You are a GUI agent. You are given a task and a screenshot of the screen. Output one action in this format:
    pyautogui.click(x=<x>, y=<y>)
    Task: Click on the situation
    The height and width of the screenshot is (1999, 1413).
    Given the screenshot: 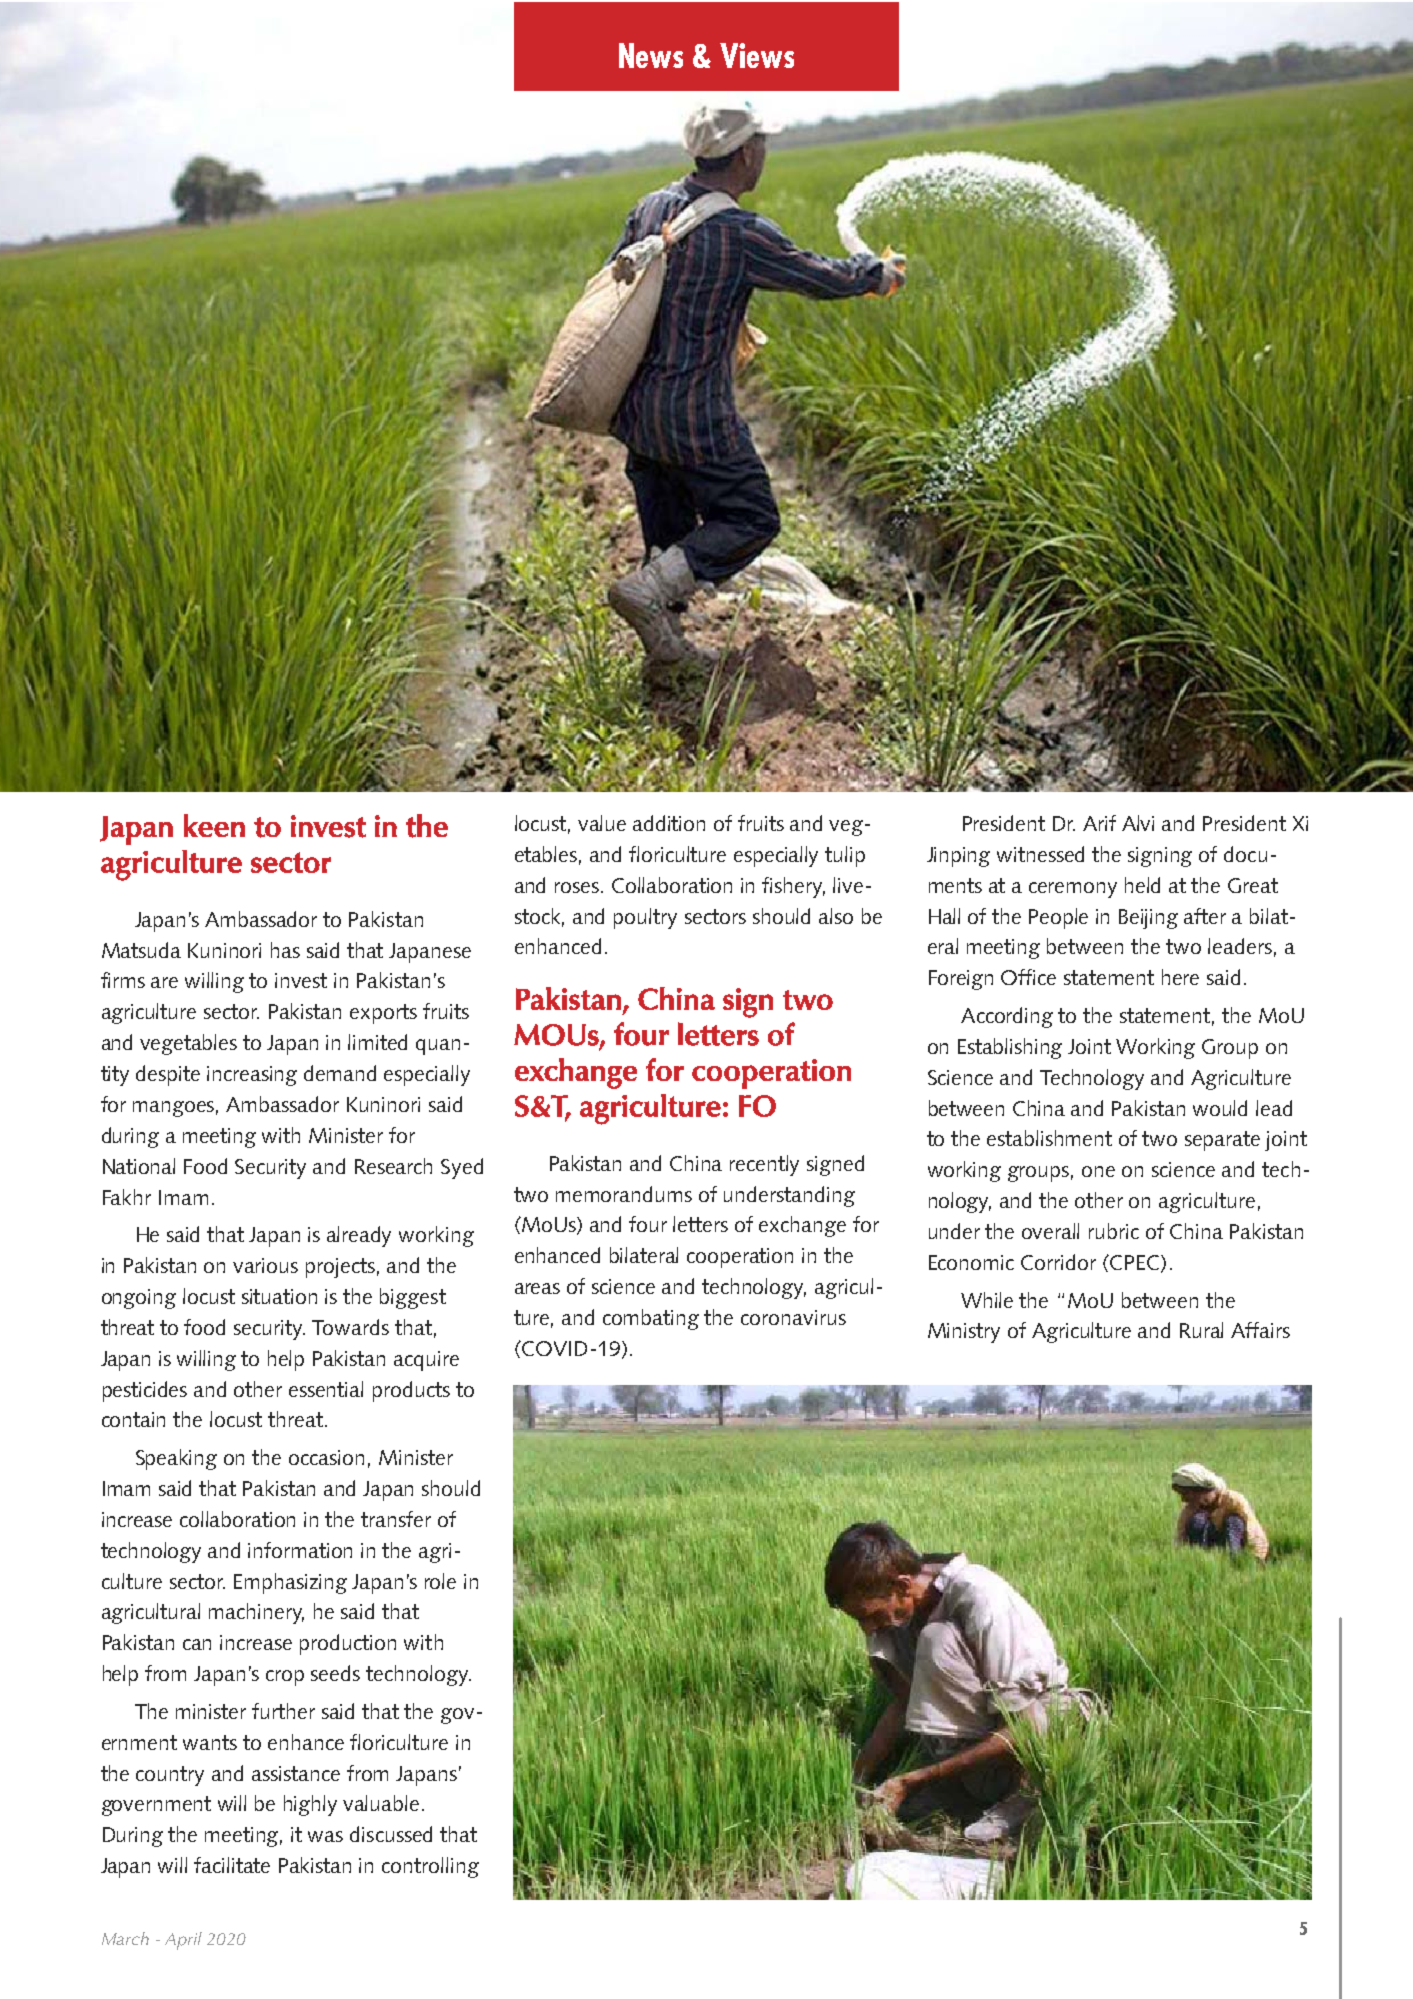 What is the action you would take?
    pyautogui.click(x=279, y=1296)
